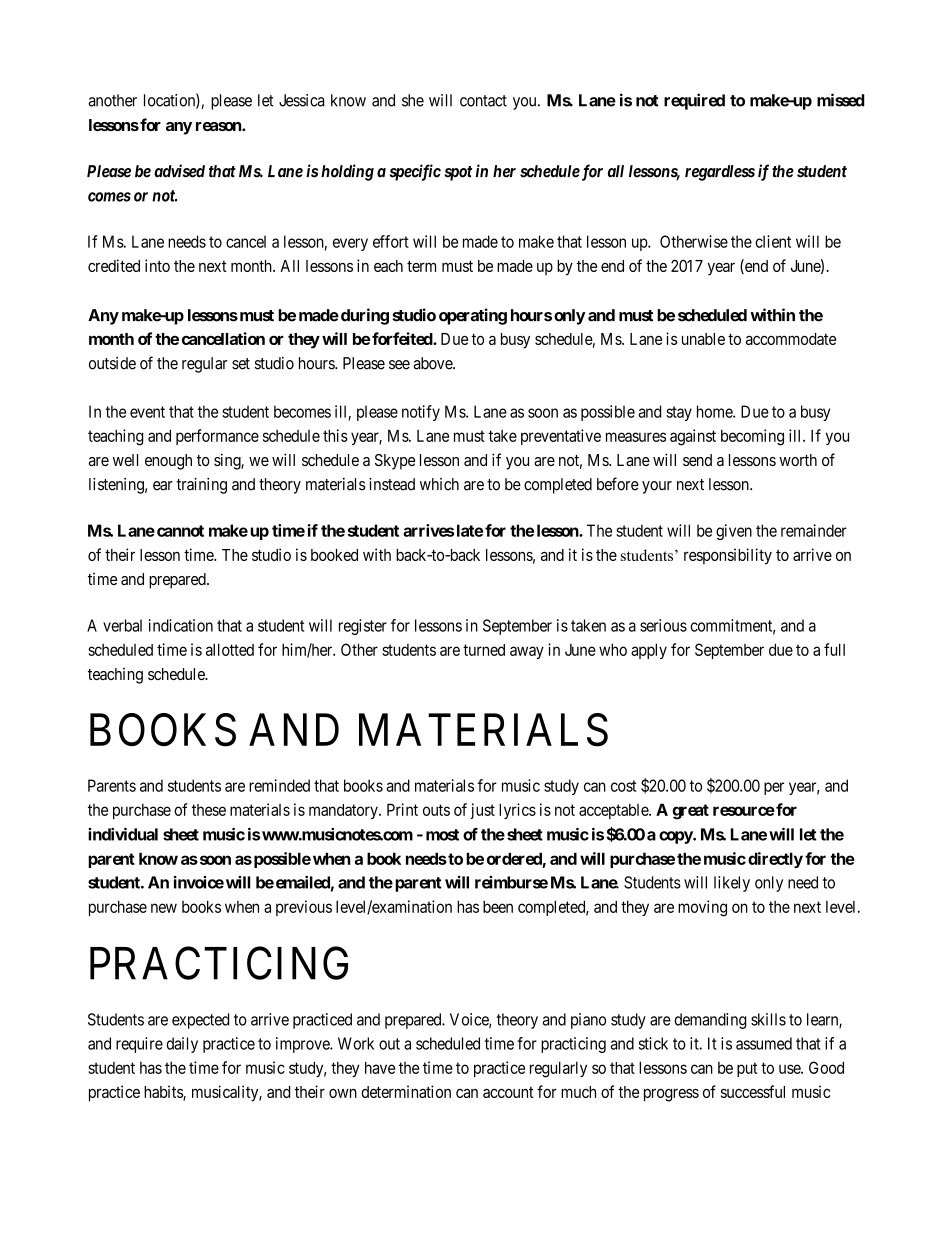 The image size is (952, 1233). What do you see at coordinates (728, 556) in the document?
I see `responsibility` at bounding box center [728, 556].
